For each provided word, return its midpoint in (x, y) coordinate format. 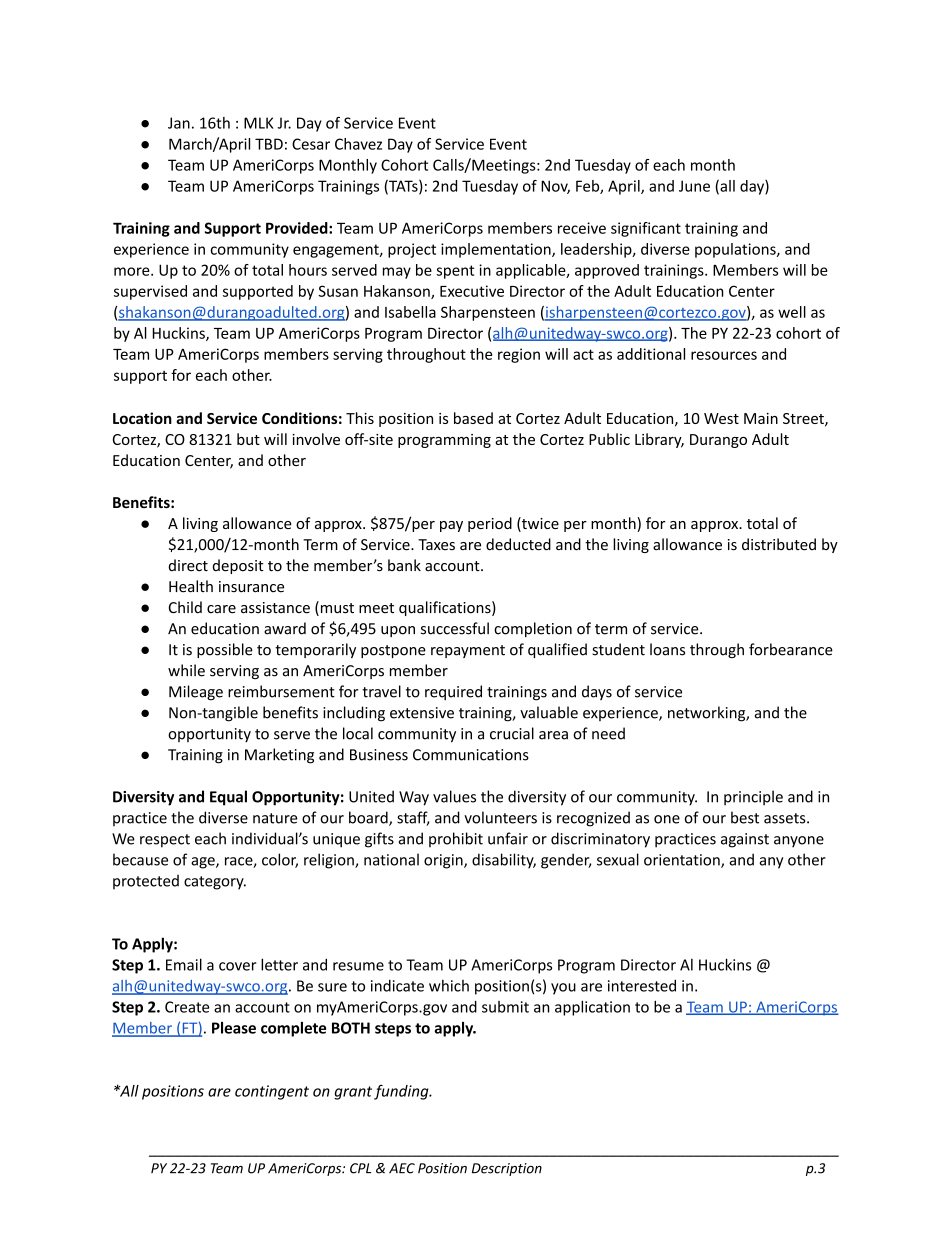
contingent (272, 1092)
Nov (555, 187)
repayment (468, 651)
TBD (269, 144)
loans (667, 649)
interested (642, 985)
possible (225, 650)
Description (507, 1169)
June (694, 186)
